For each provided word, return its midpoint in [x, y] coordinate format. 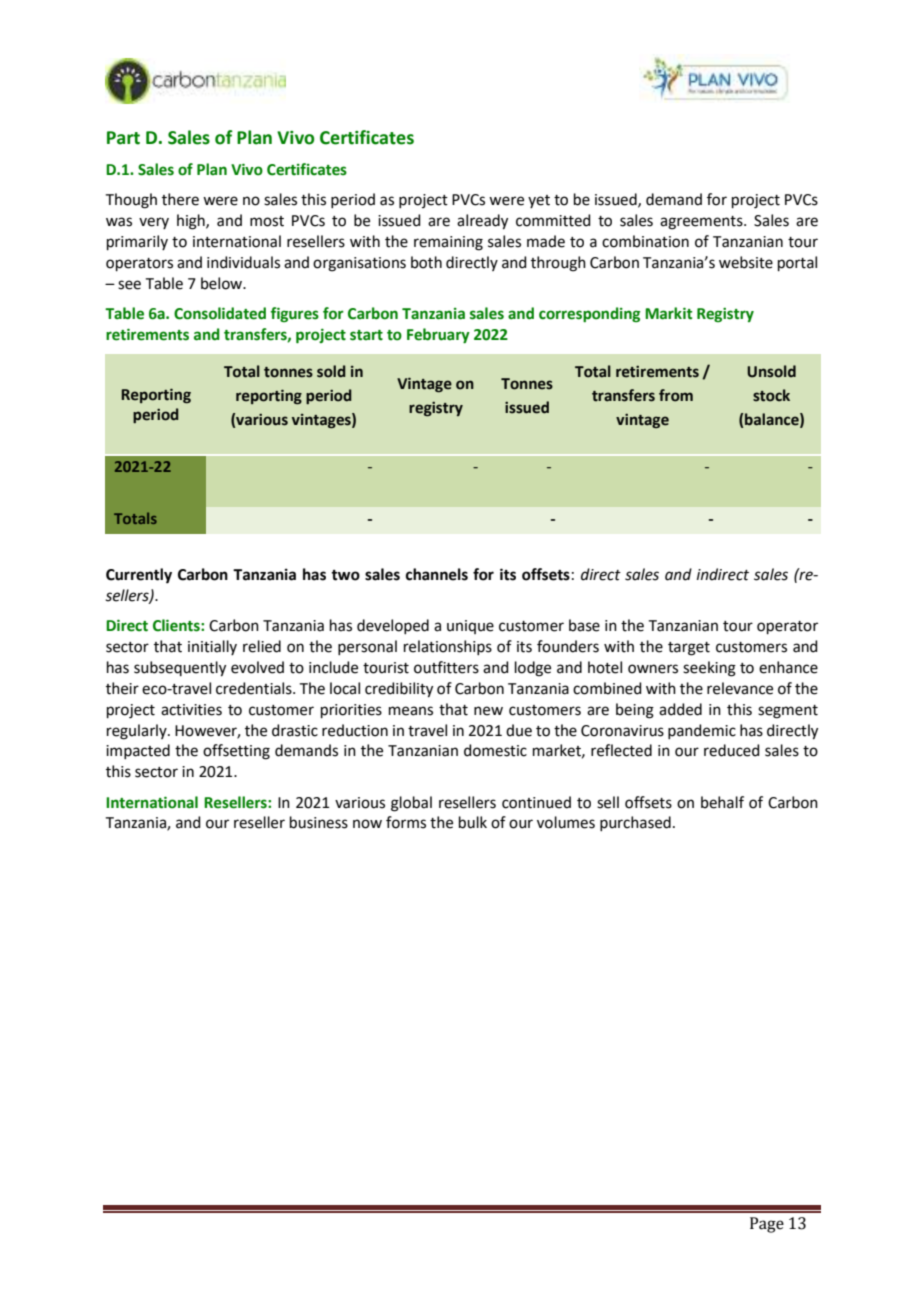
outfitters [446, 667]
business [319, 822]
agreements [702, 223]
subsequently [180, 669]
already [482, 222]
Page [767, 1225]
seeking [709, 669]
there [180, 199]
